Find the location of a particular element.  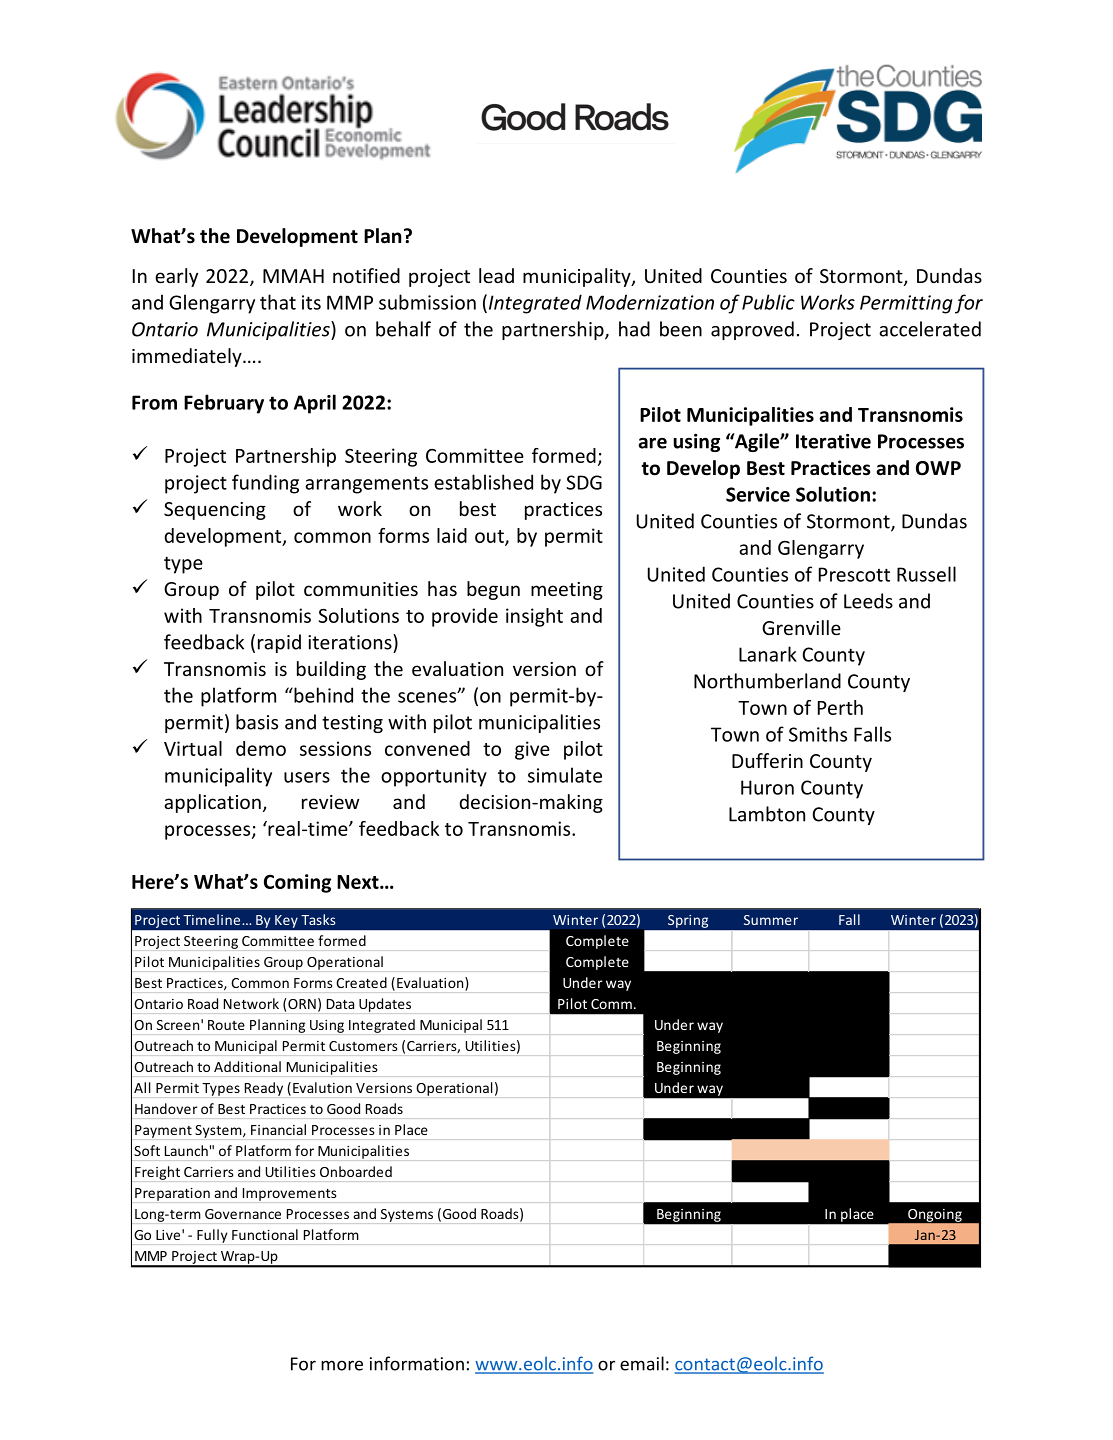

email is located at coordinates (642, 1363).
